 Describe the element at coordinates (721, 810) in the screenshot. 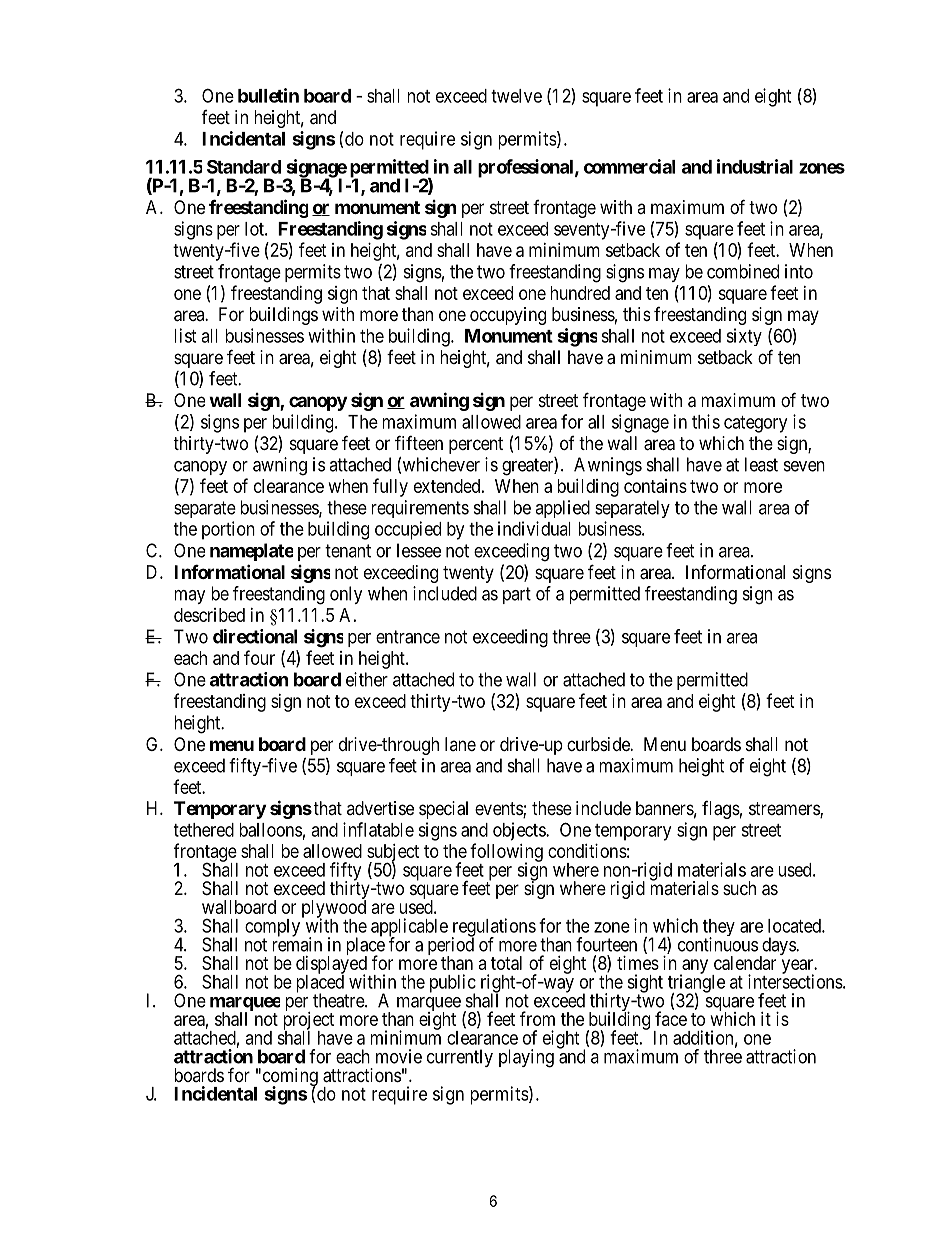

I see `flags` at that location.
